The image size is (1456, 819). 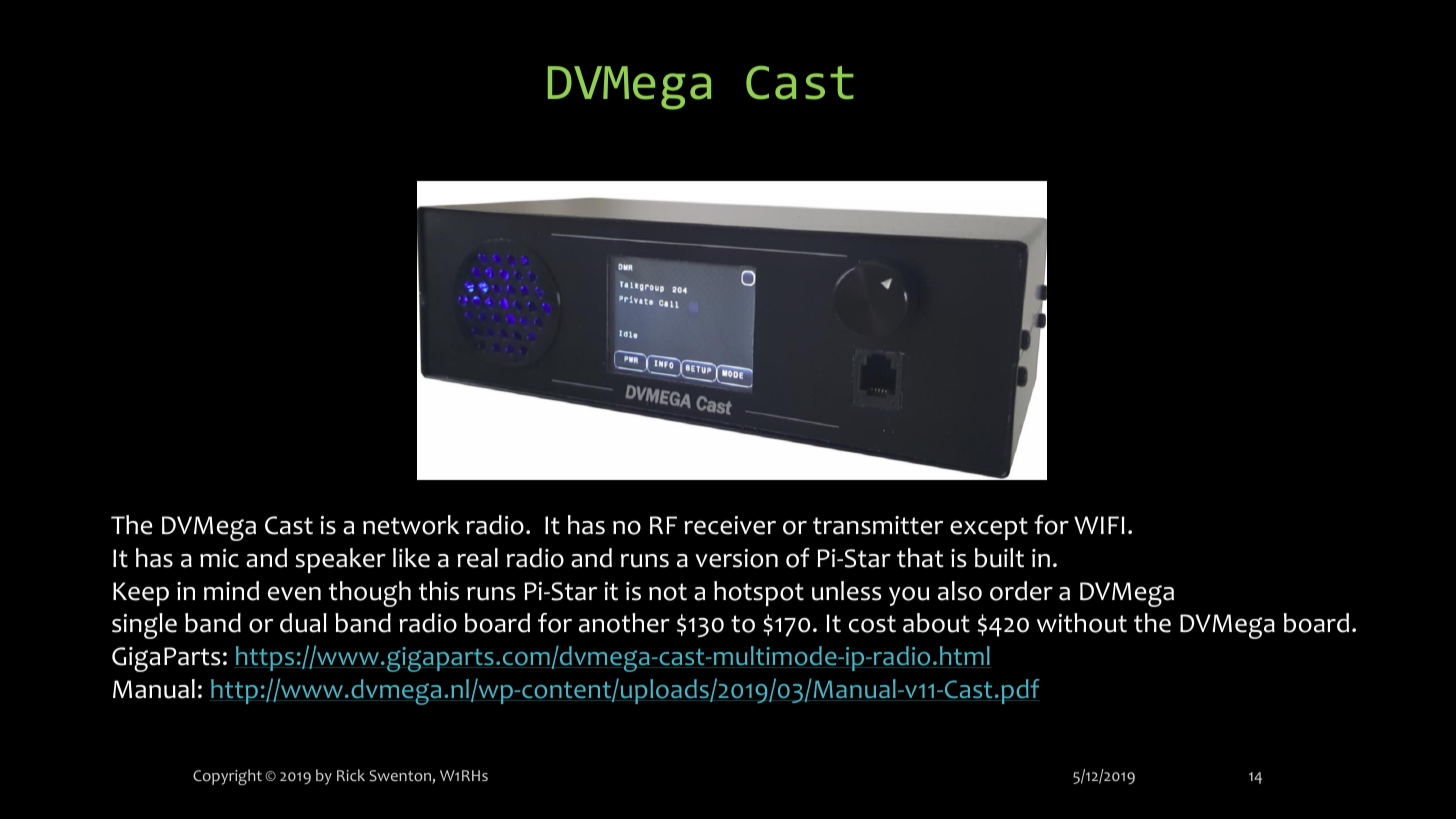 I want to click on also, so click(x=960, y=591).
